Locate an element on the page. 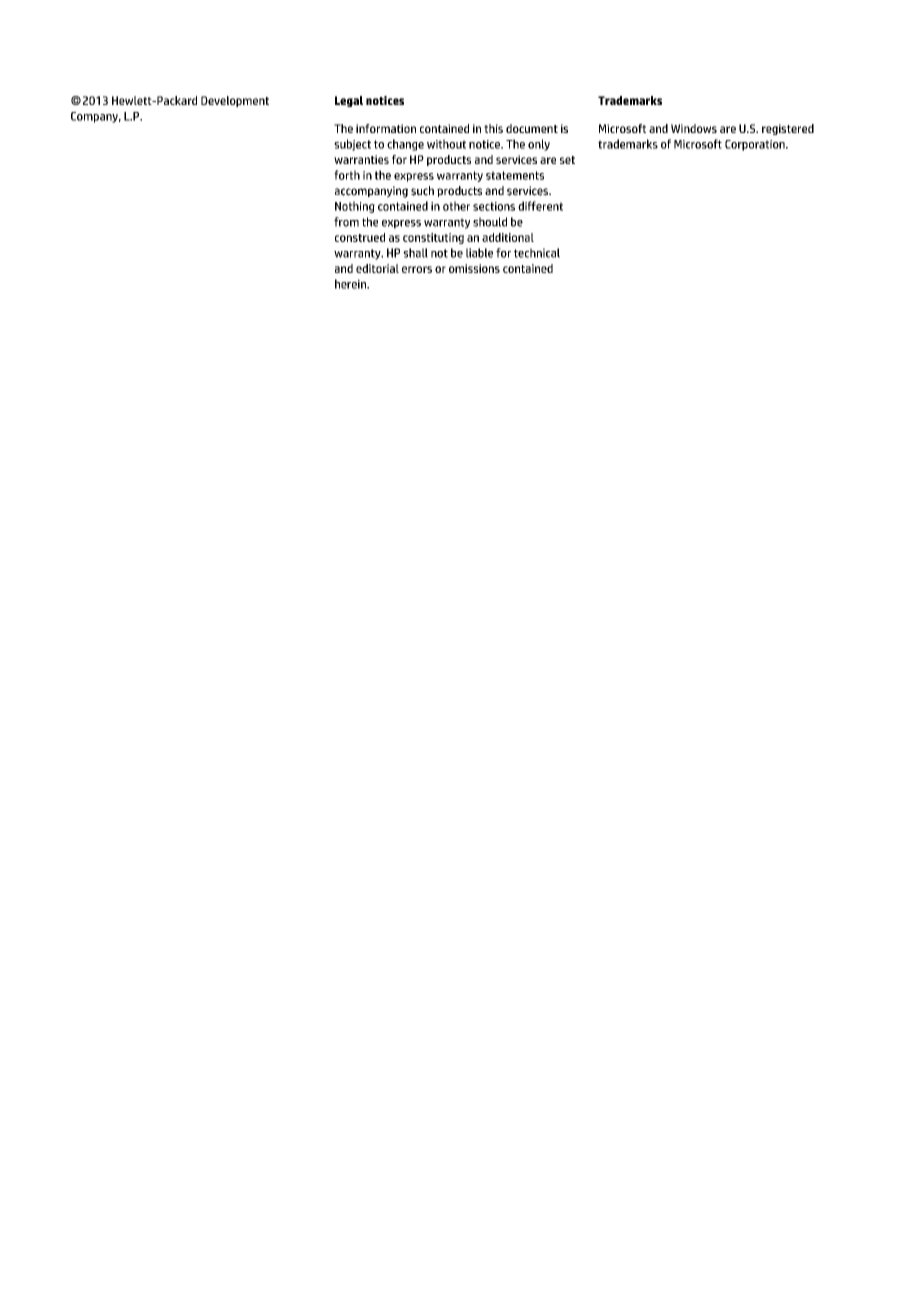  different is located at coordinates (540, 206).
